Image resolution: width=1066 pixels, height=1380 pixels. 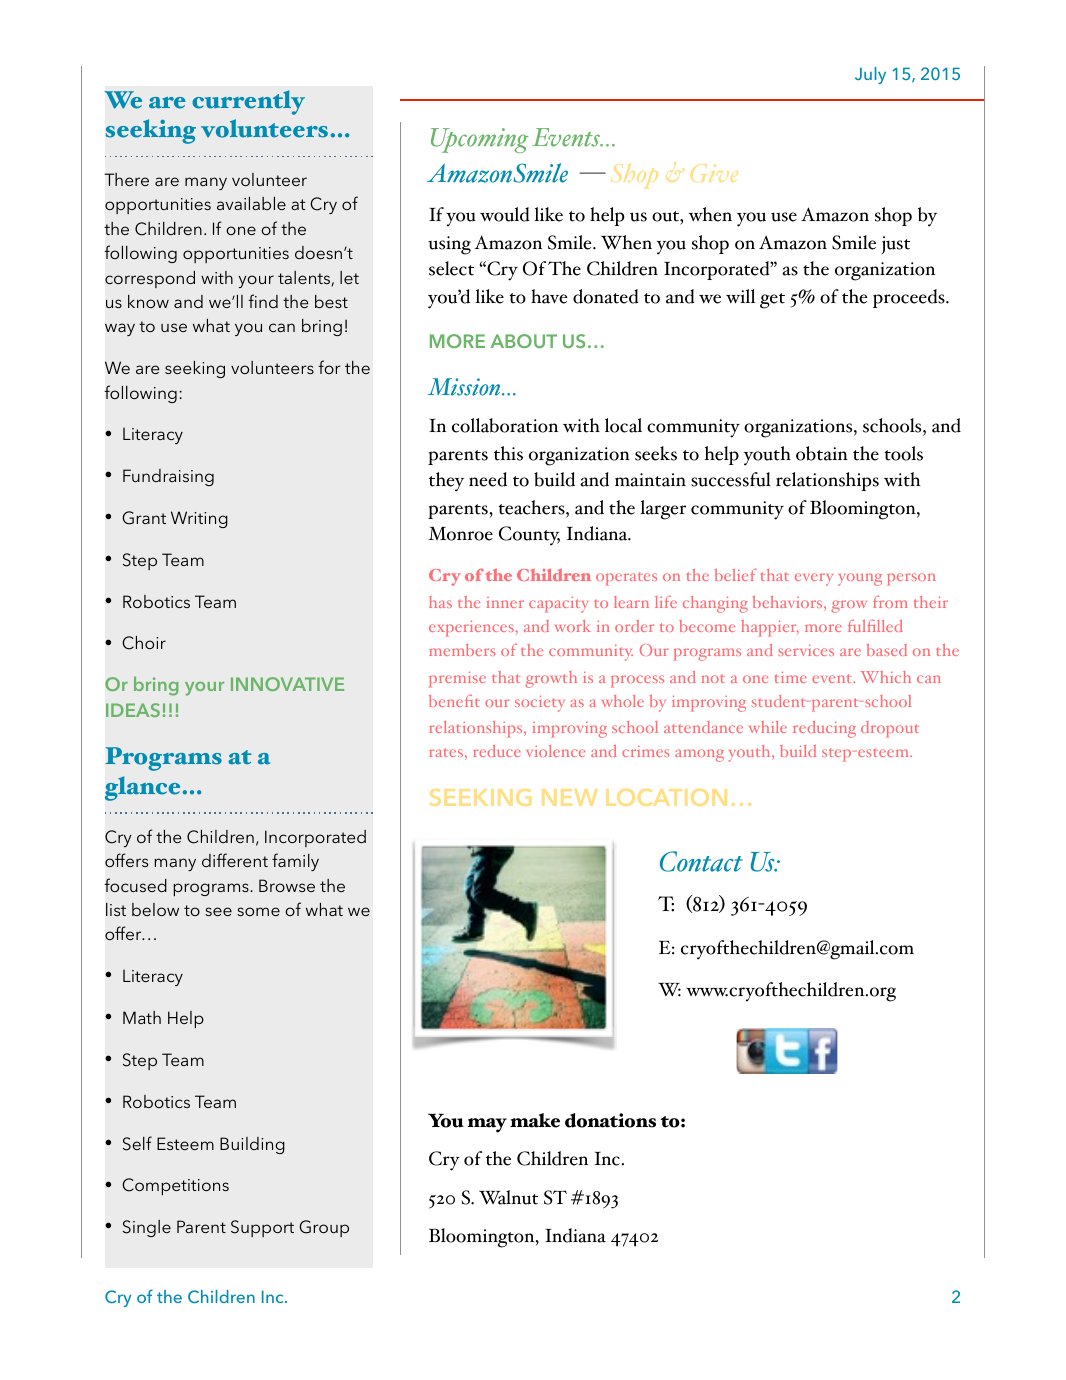 I want to click on Upcoming, so click(x=479, y=140).
